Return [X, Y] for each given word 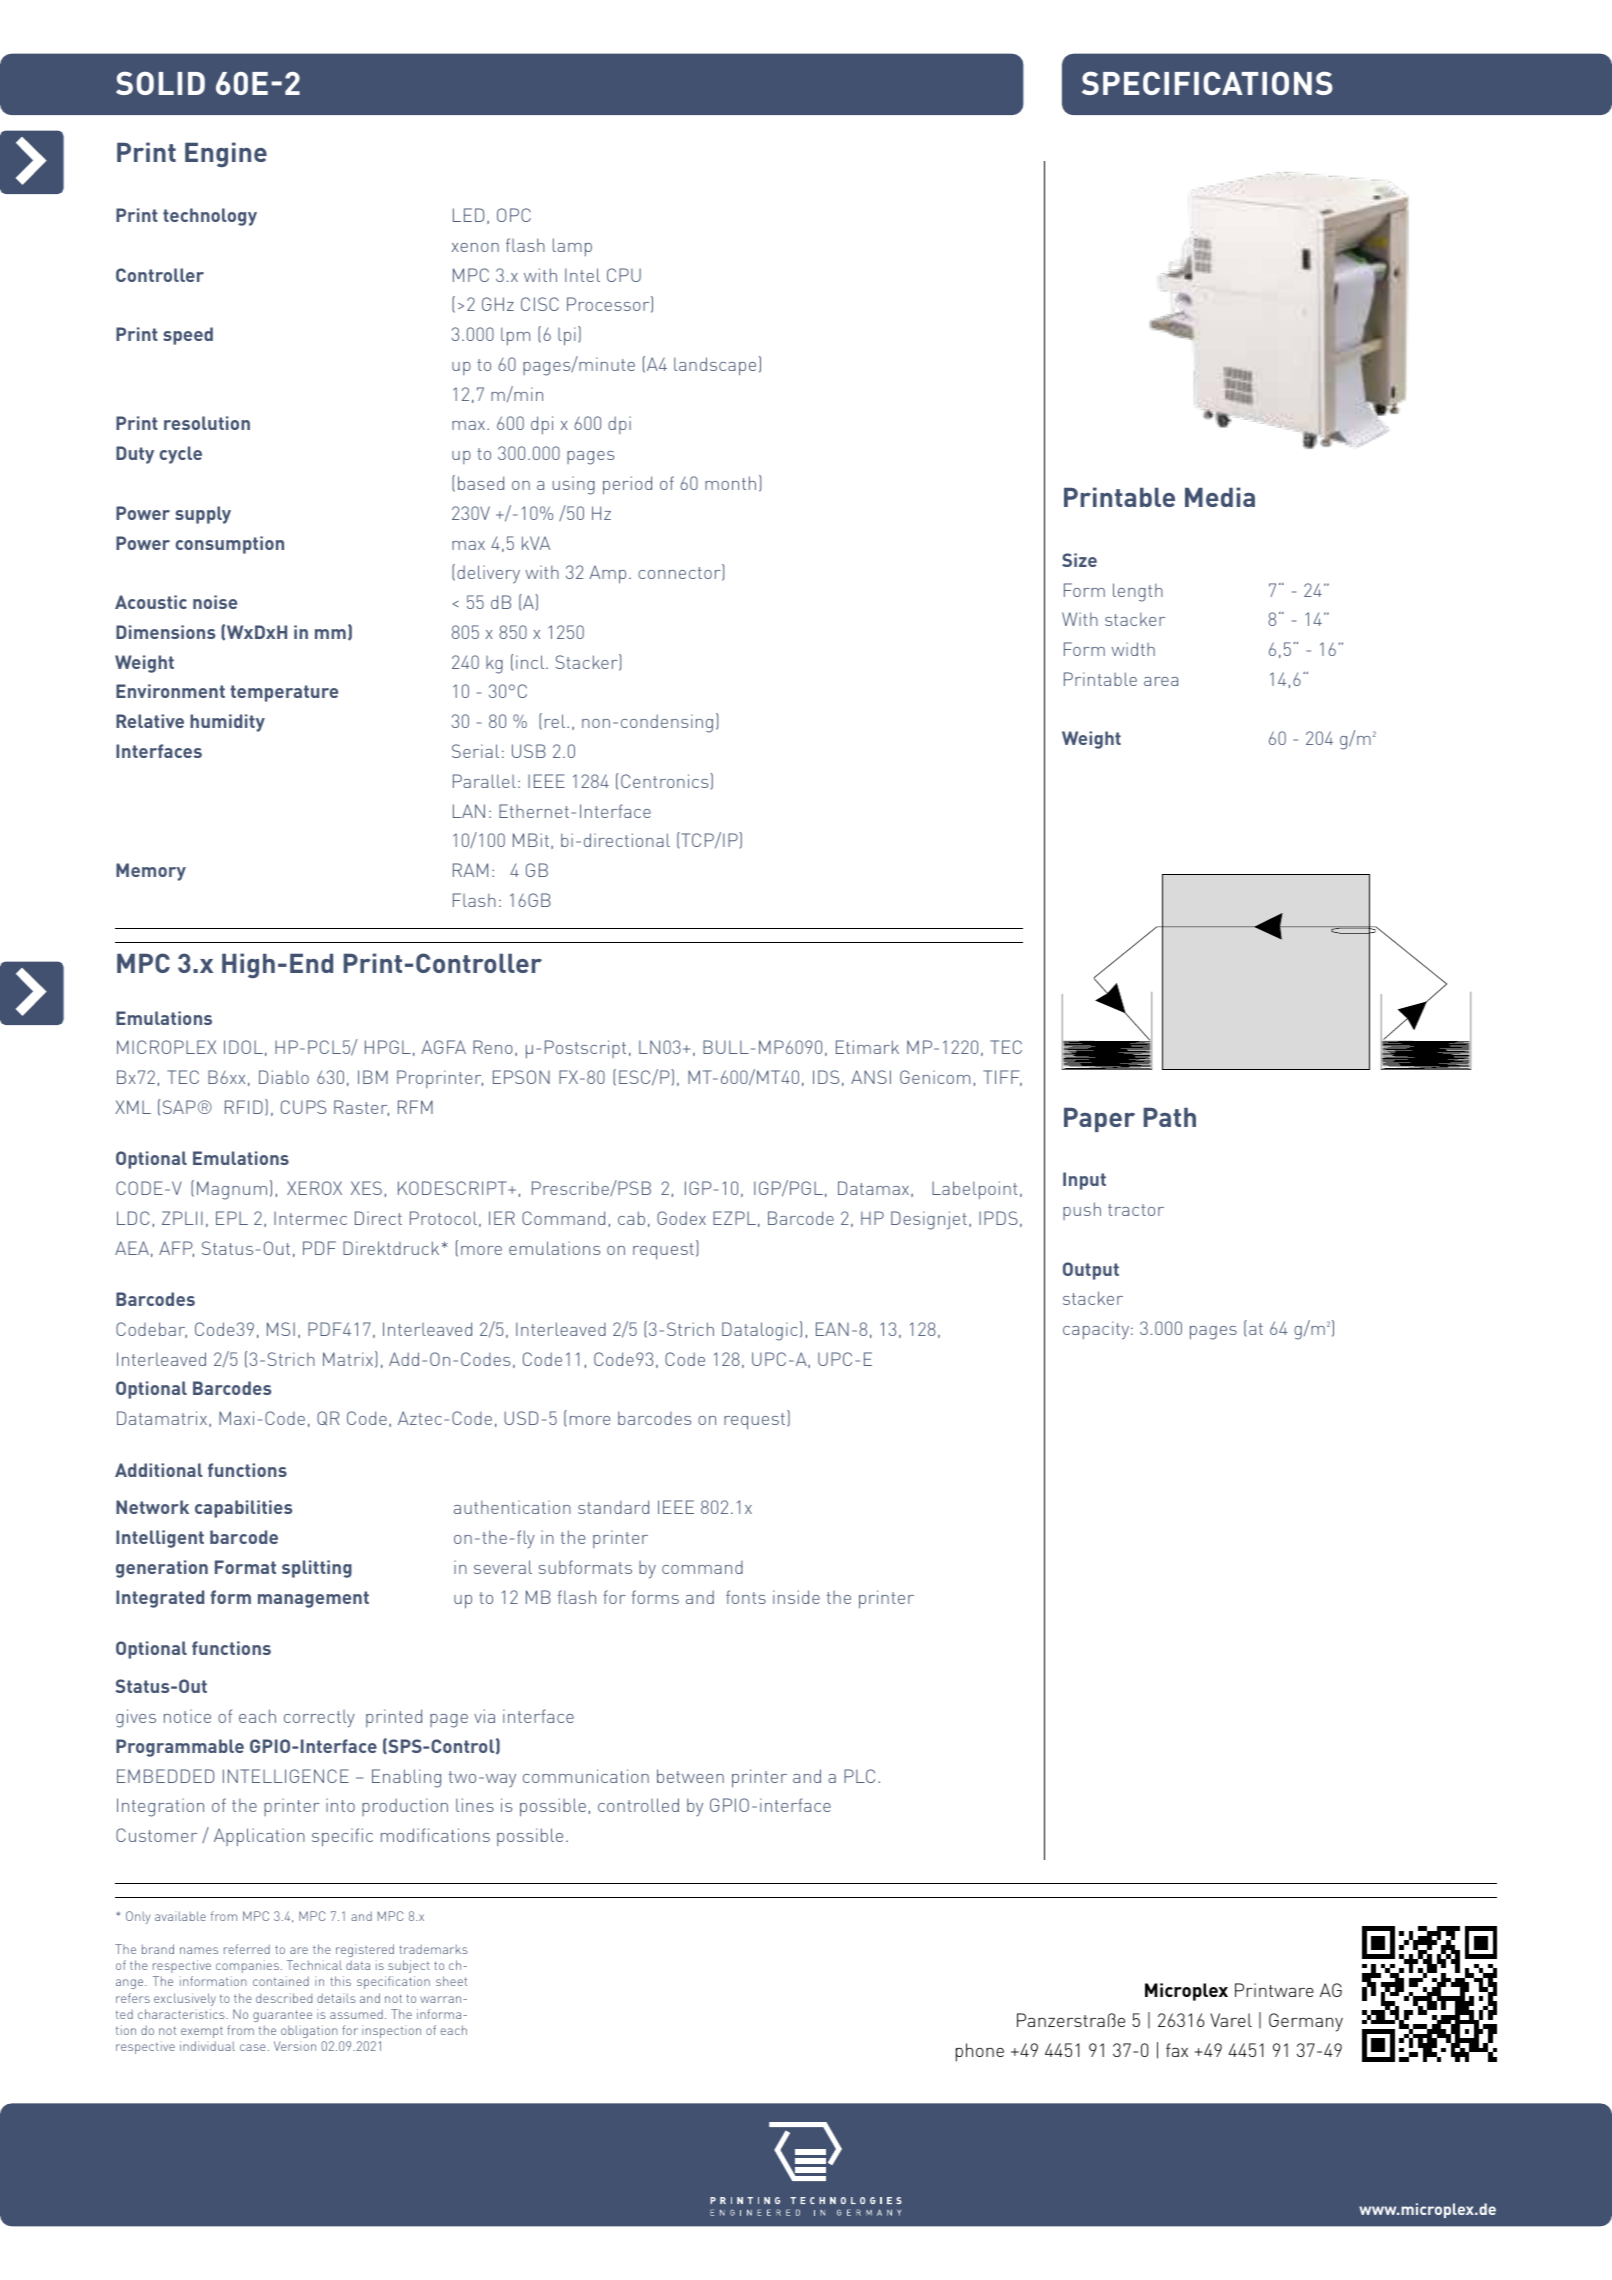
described [284, 1998]
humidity [227, 723]
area [1161, 681]
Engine [226, 154]
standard [613, 1507]
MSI [281, 1329]
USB [529, 751]
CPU [624, 275]
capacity [1097, 1330]
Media [1220, 497]
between [690, 1776]
